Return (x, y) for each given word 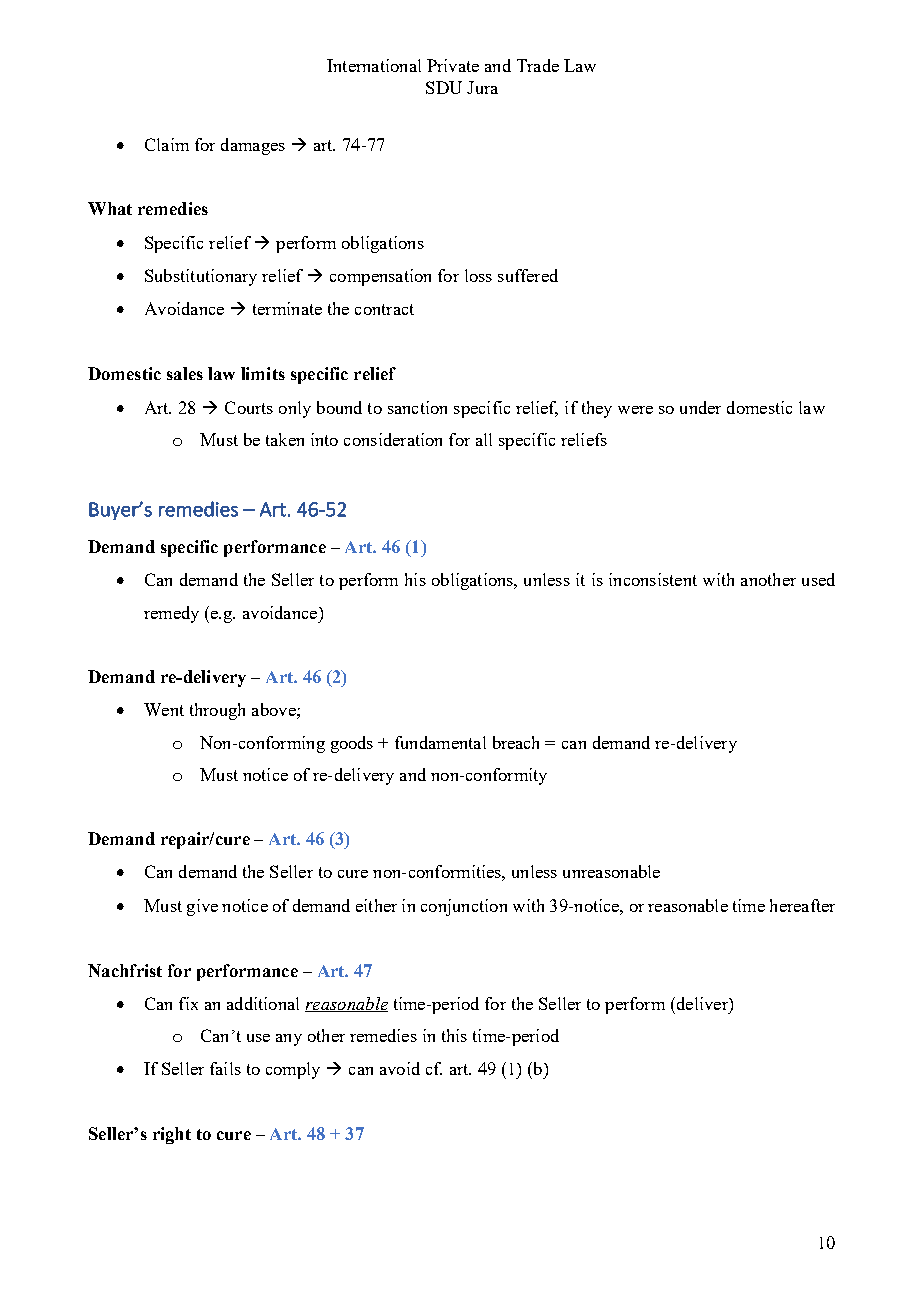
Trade (538, 65)
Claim (167, 144)
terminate (287, 308)
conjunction (464, 907)
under (700, 407)
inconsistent (653, 579)
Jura (482, 87)
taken (285, 439)
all (484, 439)
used (818, 579)
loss (478, 275)
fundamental (440, 742)
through (217, 711)
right (172, 1135)
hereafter (802, 905)
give (202, 907)
